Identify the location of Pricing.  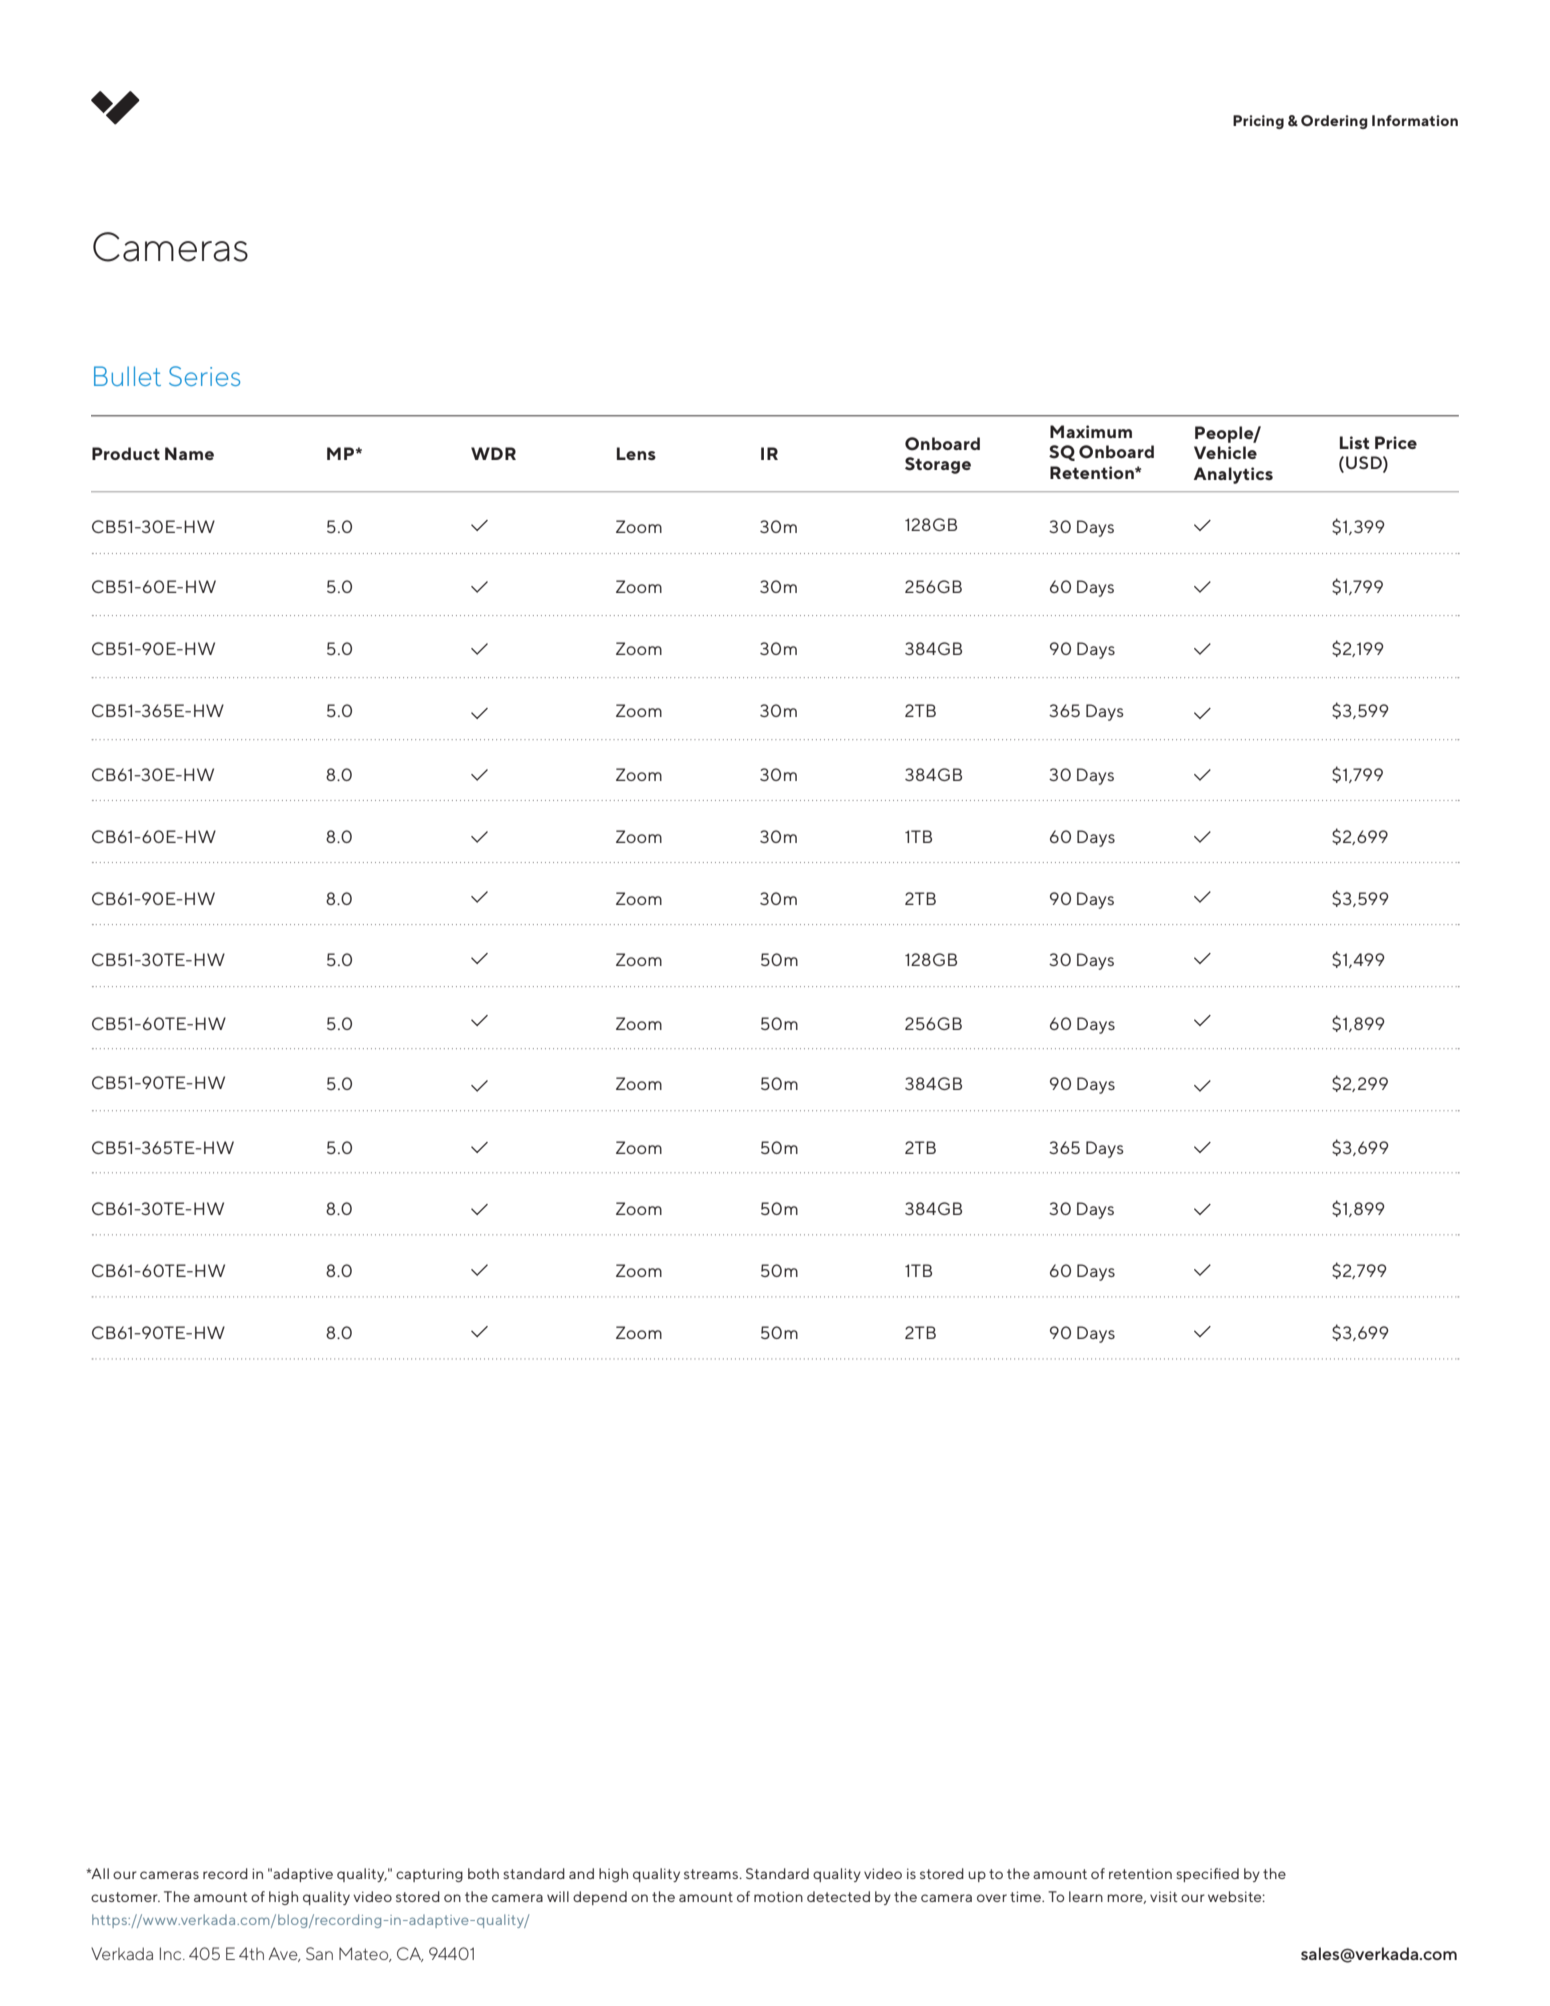
(1258, 122).
